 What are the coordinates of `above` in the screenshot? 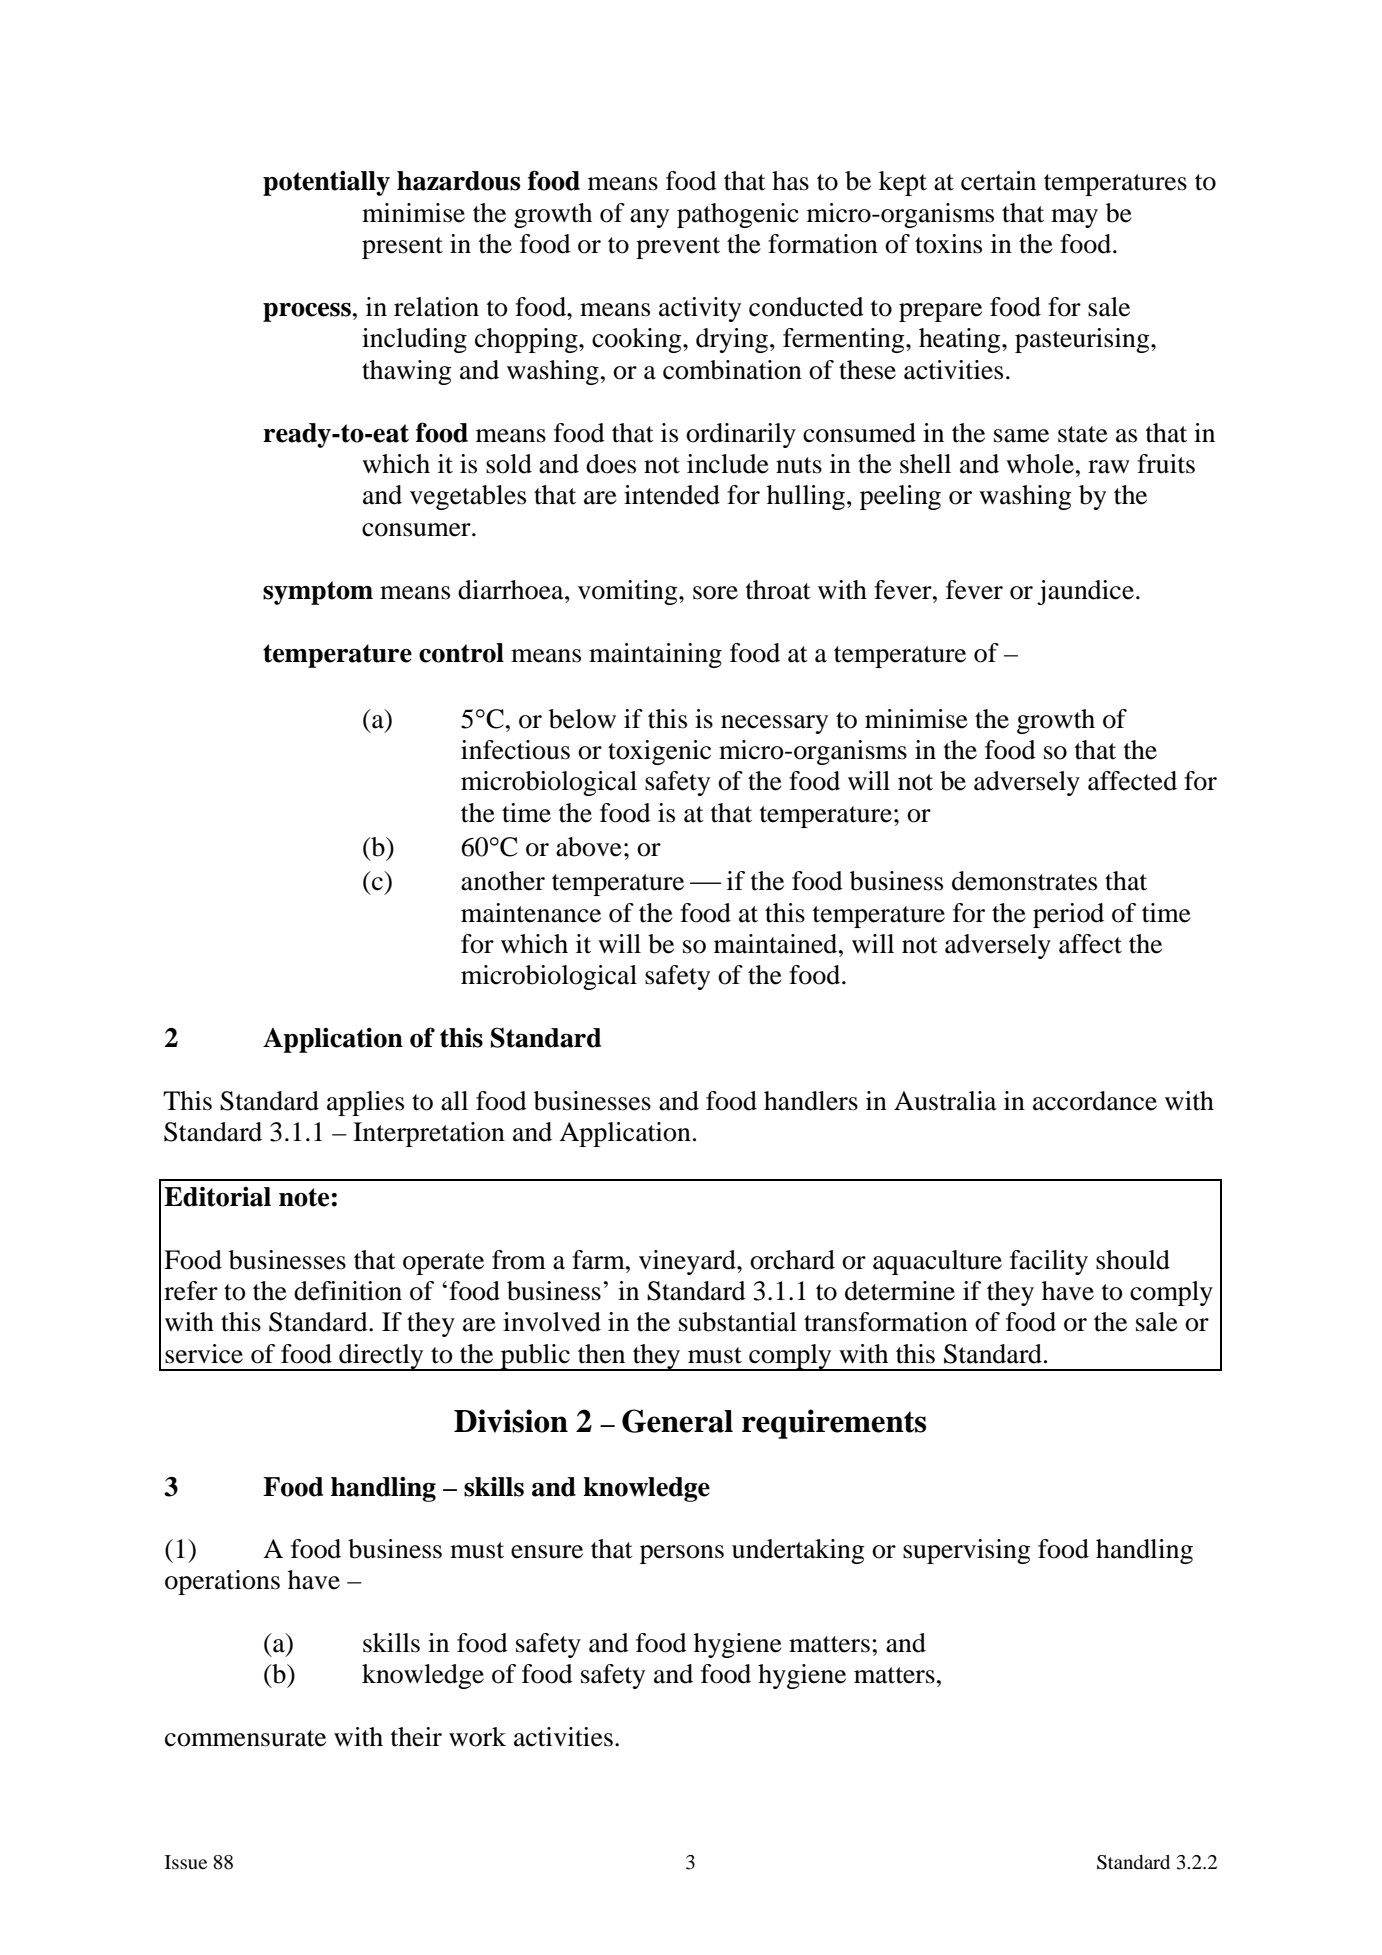 It's located at (589, 847).
